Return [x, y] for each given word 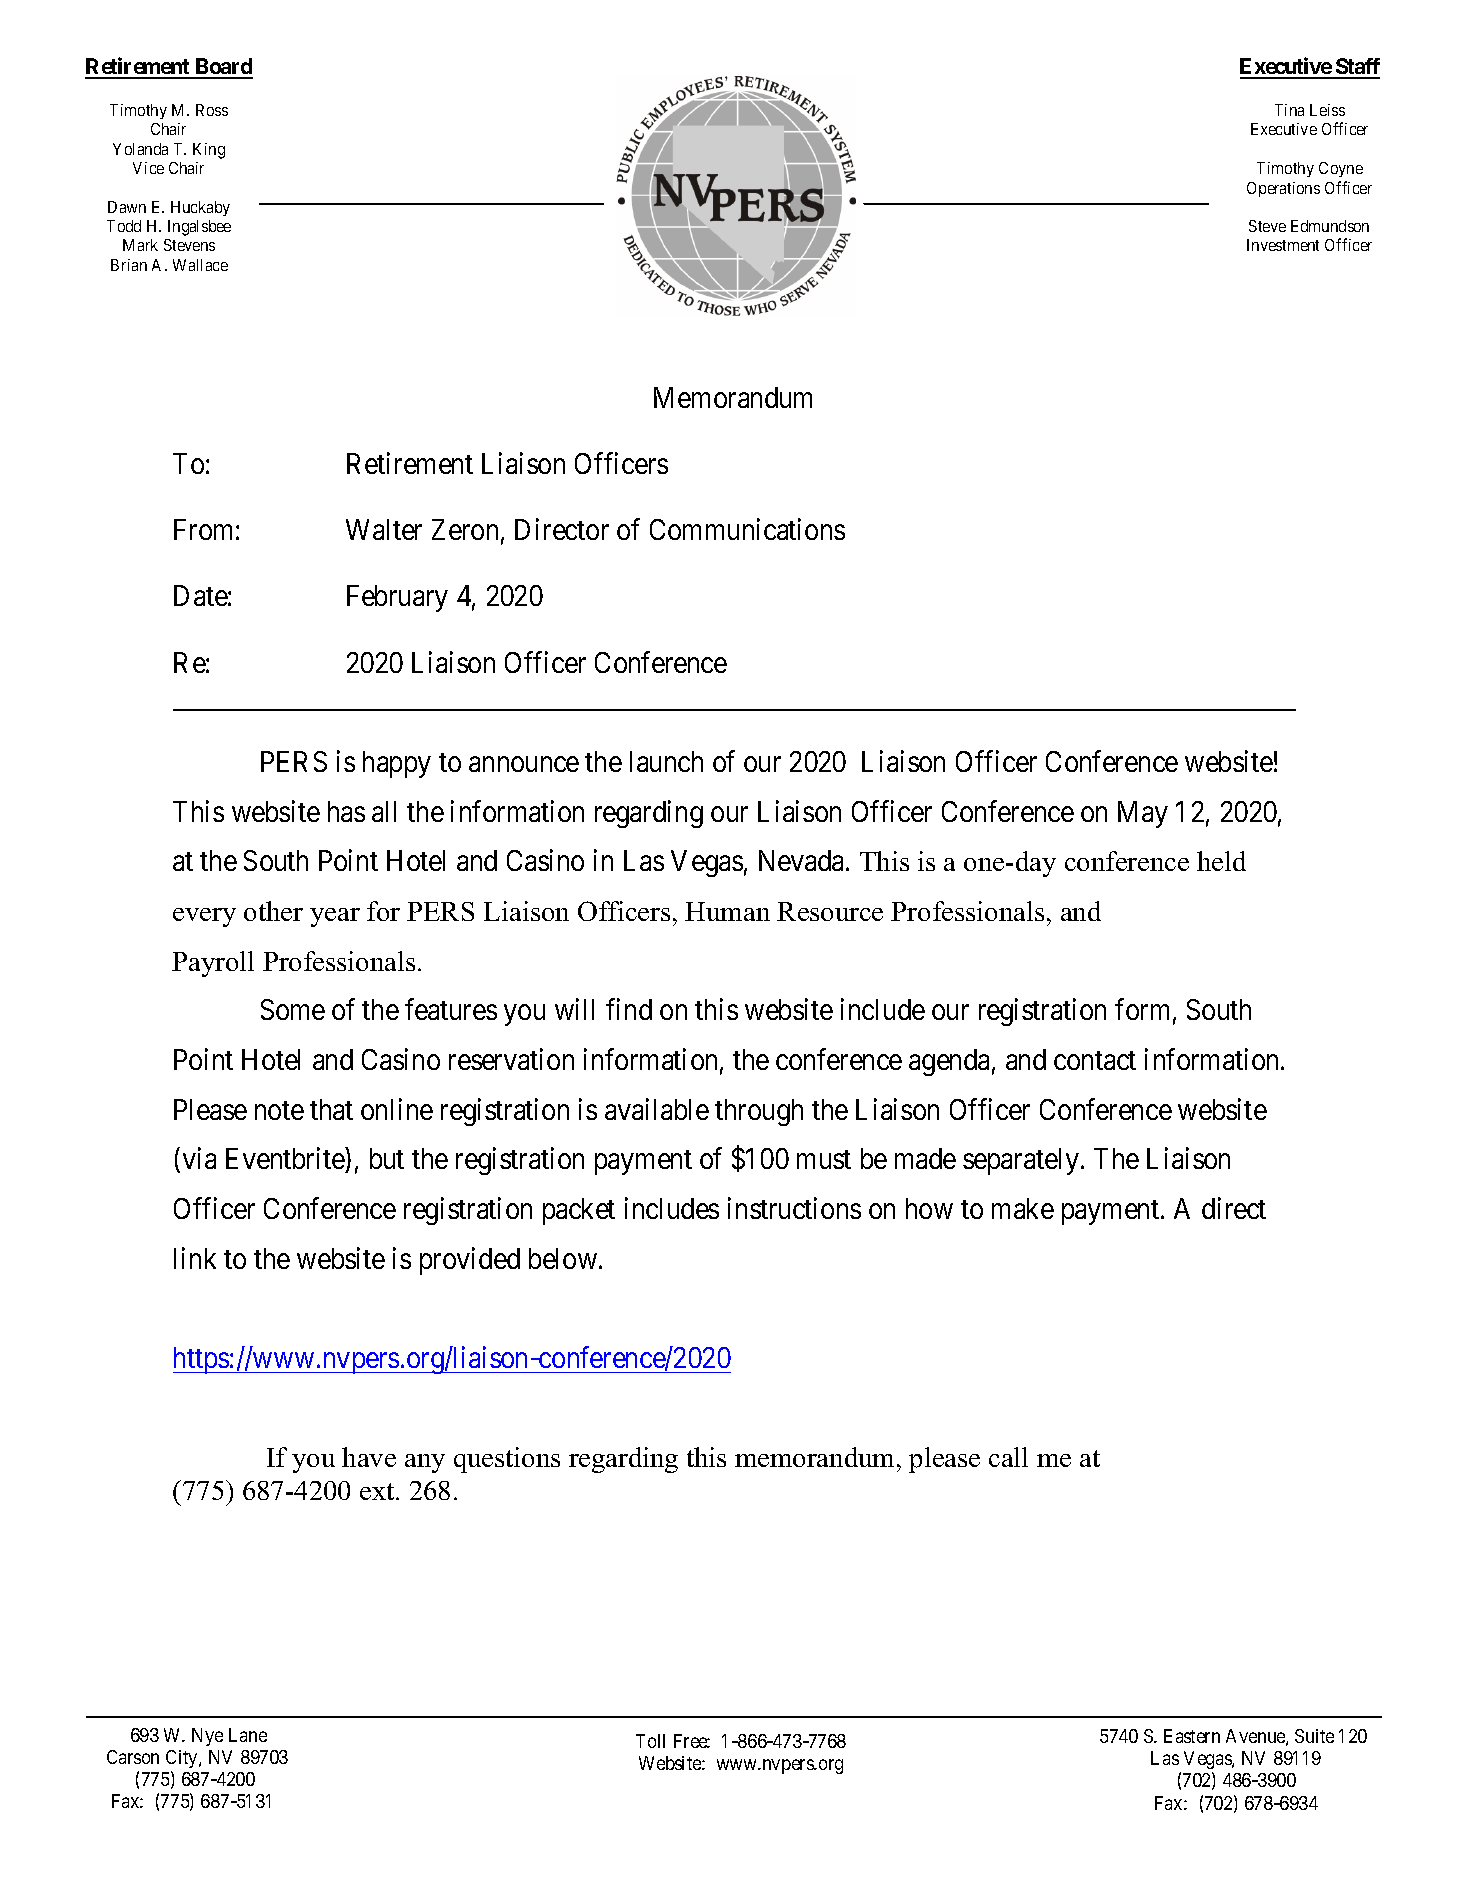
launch [666, 761]
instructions [794, 1208]
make [1023, 1208]
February [397, 598]
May [1143, 814]
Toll [650, 1741]
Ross [212, 110]
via [199, 1158]
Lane [248, 1735]
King [209, 151]
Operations [1283, 189]
